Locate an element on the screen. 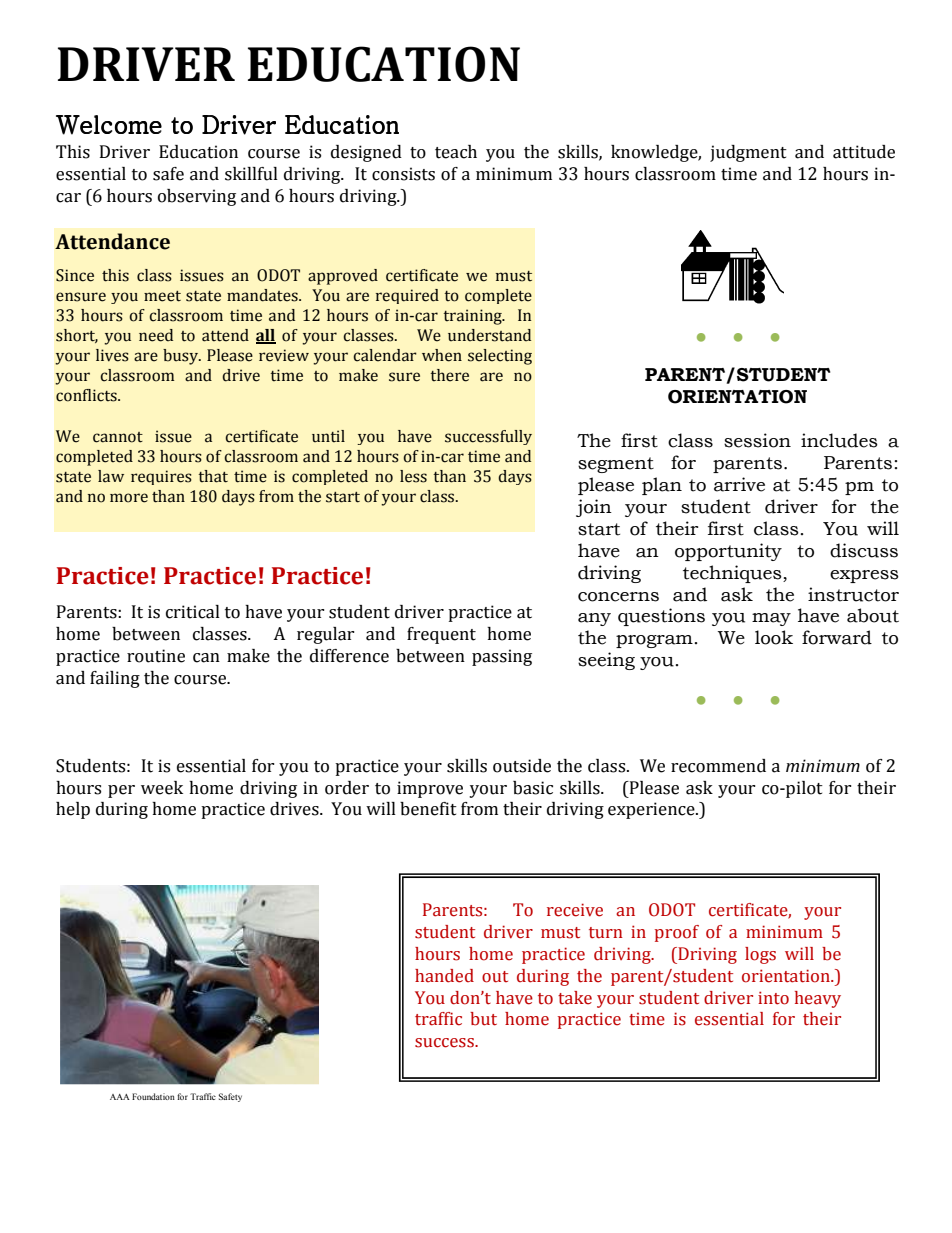 The image size is (952, 1233). recommend is located at coordinates (718, 766).
